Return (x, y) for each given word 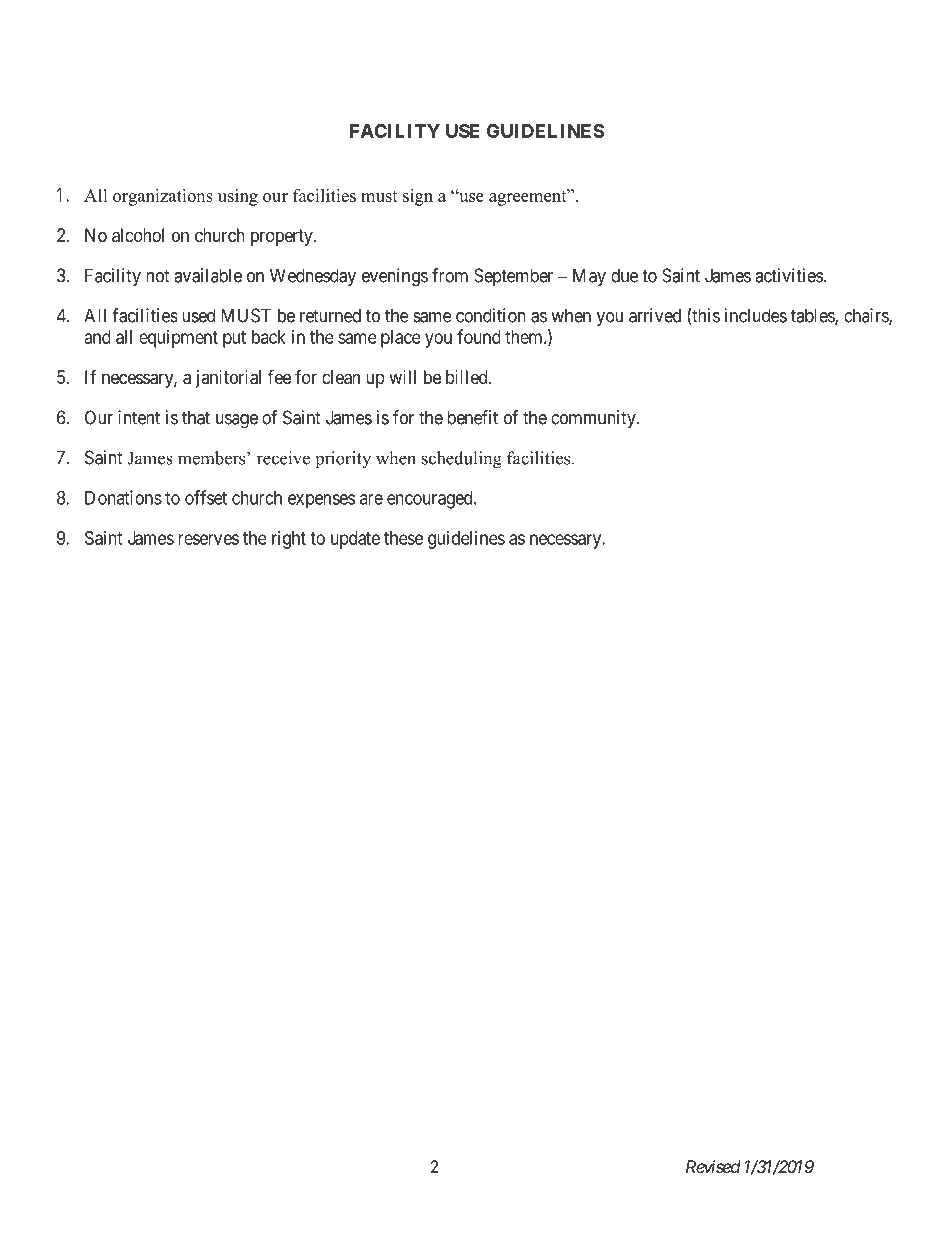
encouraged (431, 500)
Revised (713, 1166)
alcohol (138, 235)
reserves (208, 539)
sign (418, 197)
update (355, 540)
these (403, 538)
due (624, 275)
